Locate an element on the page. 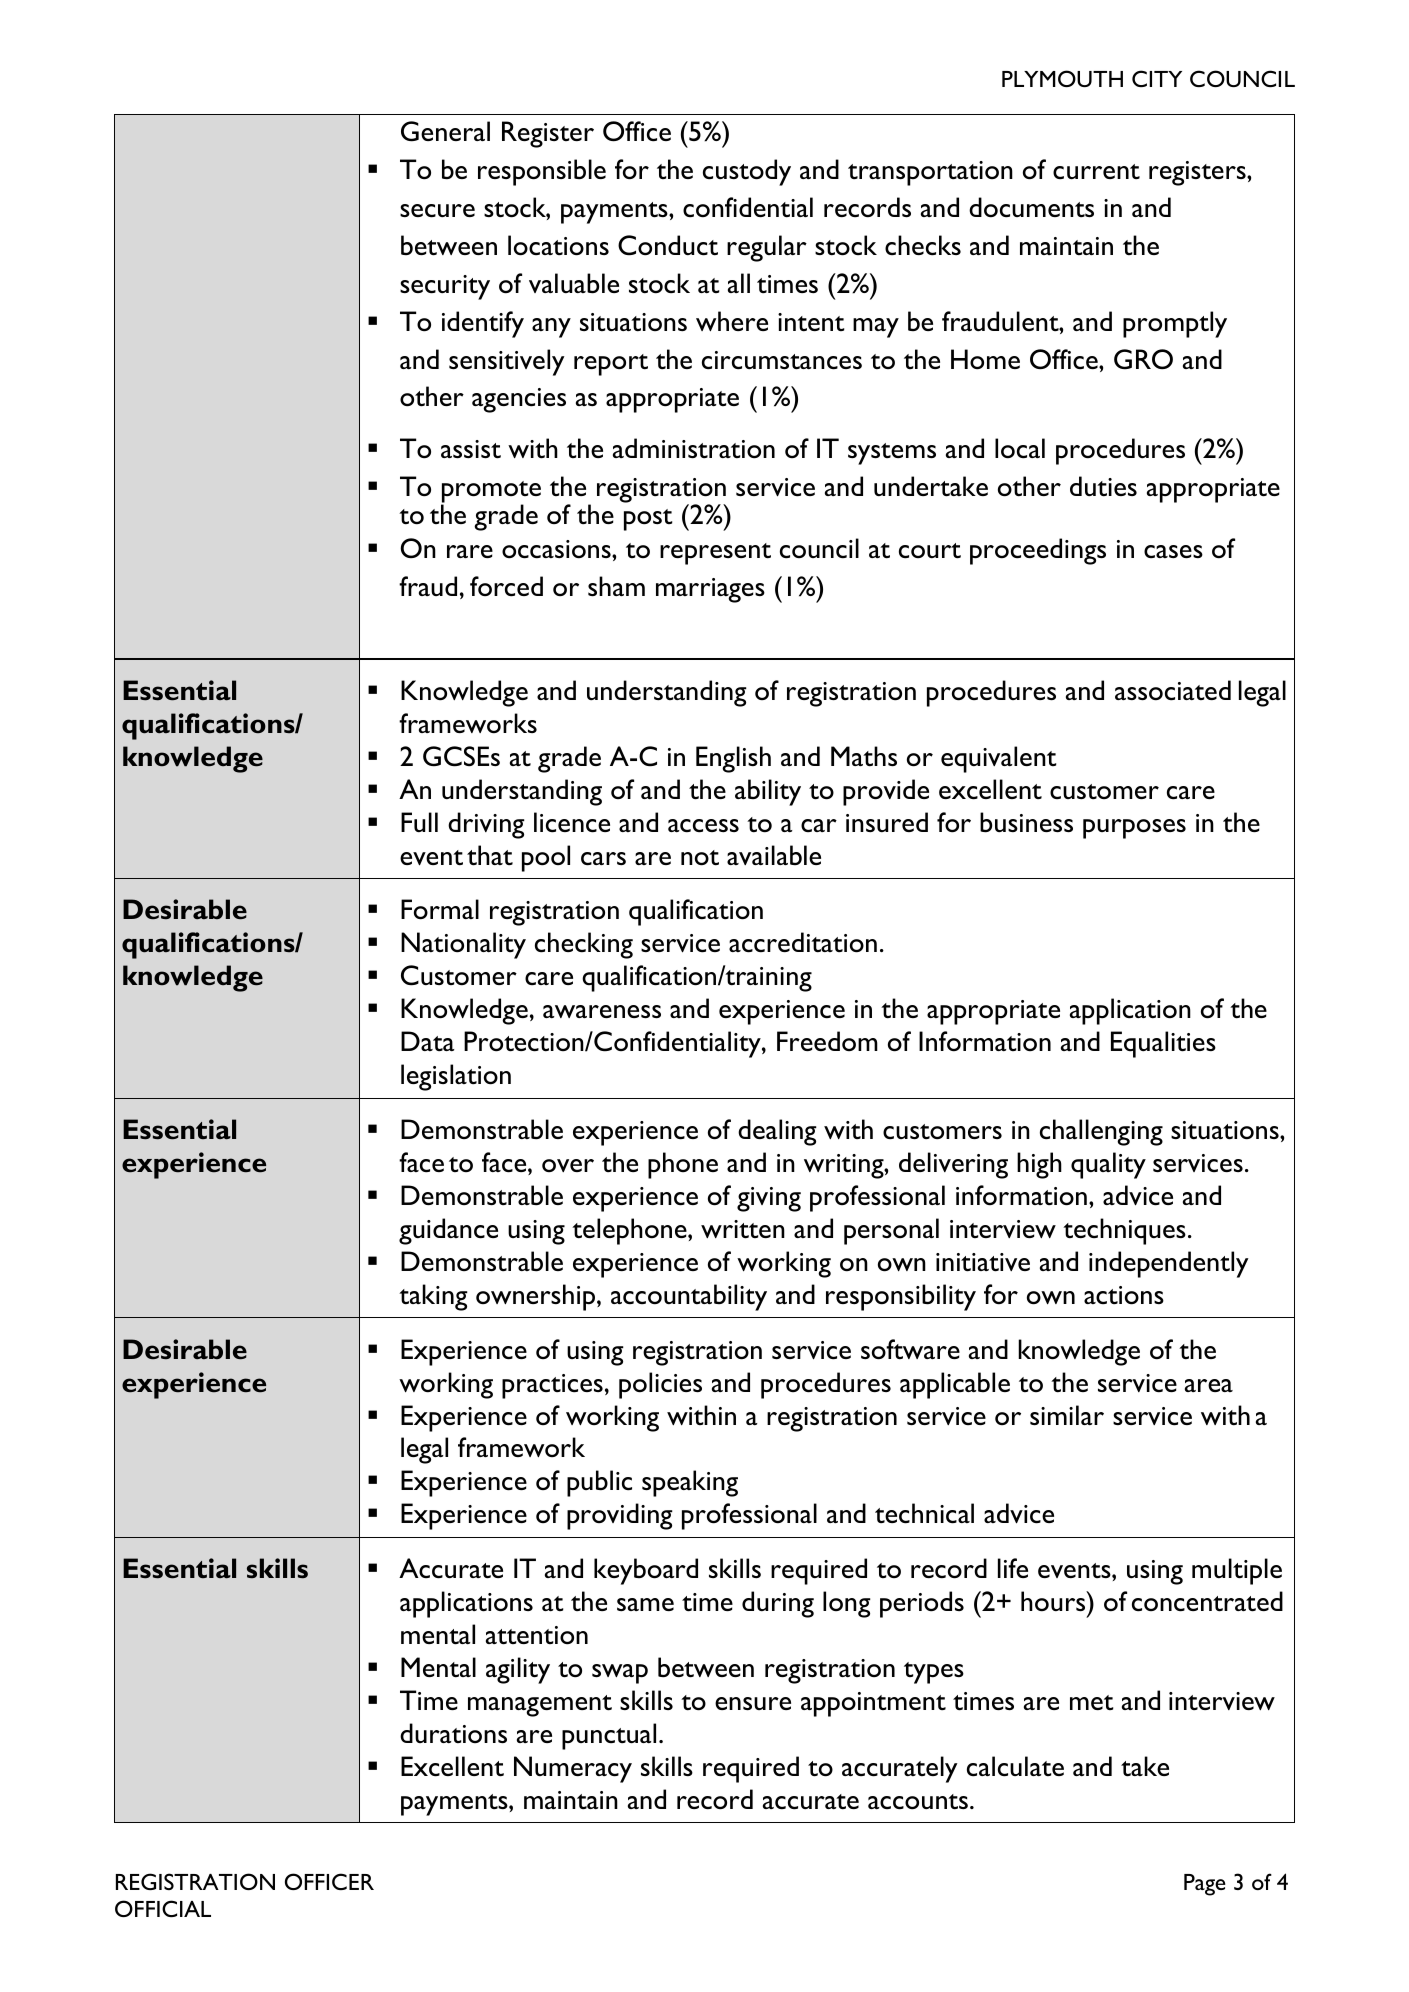  guidance is located at coordinates (448, 1231).
